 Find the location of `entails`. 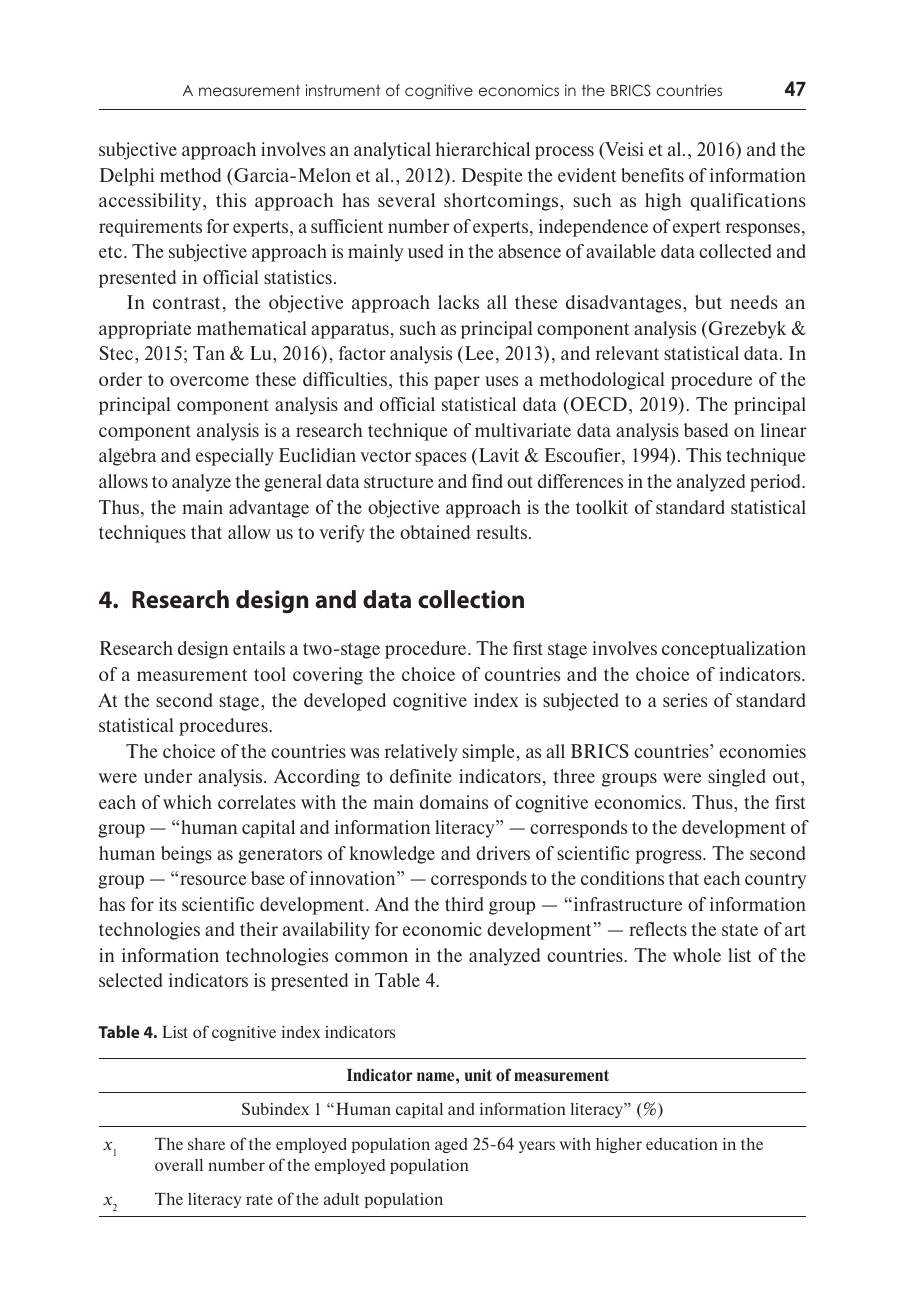

entails is located at coordinates (259, 648).
